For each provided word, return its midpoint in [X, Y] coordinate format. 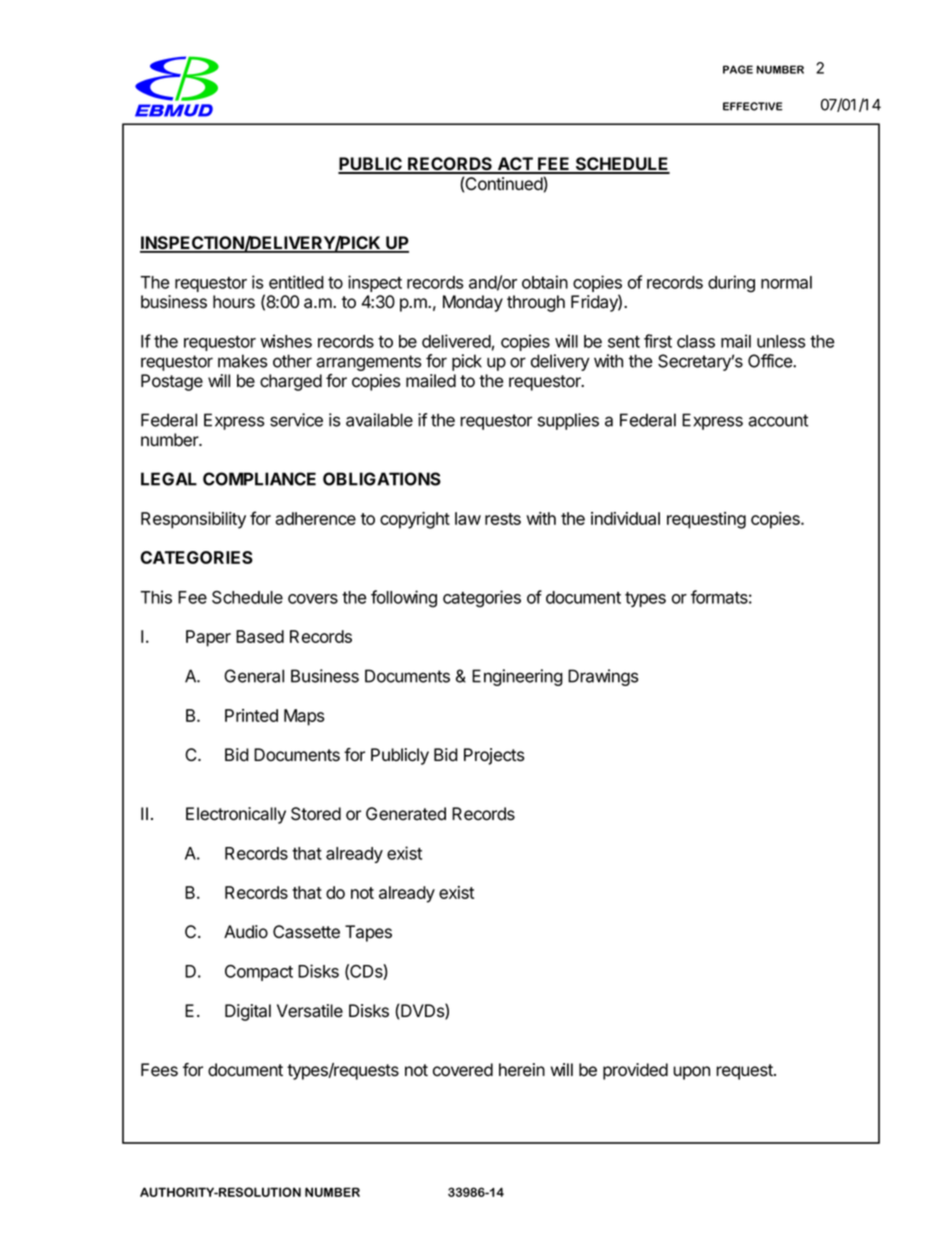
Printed [251, 715]
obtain [545, 282]
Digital [248, 1012]
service [296, 420]
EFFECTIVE [753, 106]
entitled [296, 282]
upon [691, 1073]
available [379, 420]
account [778, 420]
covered [463, 1070]
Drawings [603, 677]
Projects [494, 756]
